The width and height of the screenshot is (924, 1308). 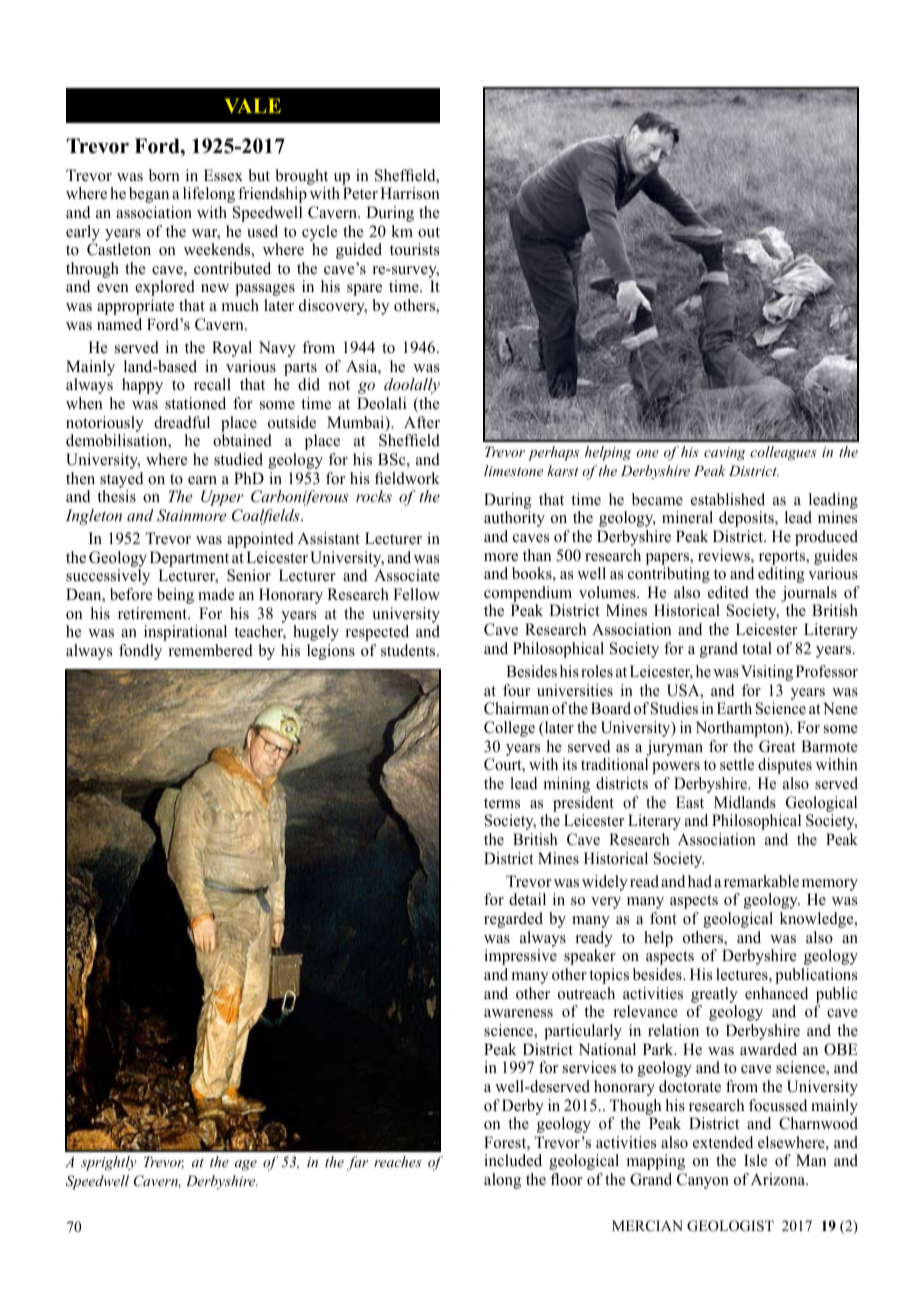 What do you see at coordinates (109, 1163) in the screenshot?
I see `sprightly` at bounding box center [109, 1163].
